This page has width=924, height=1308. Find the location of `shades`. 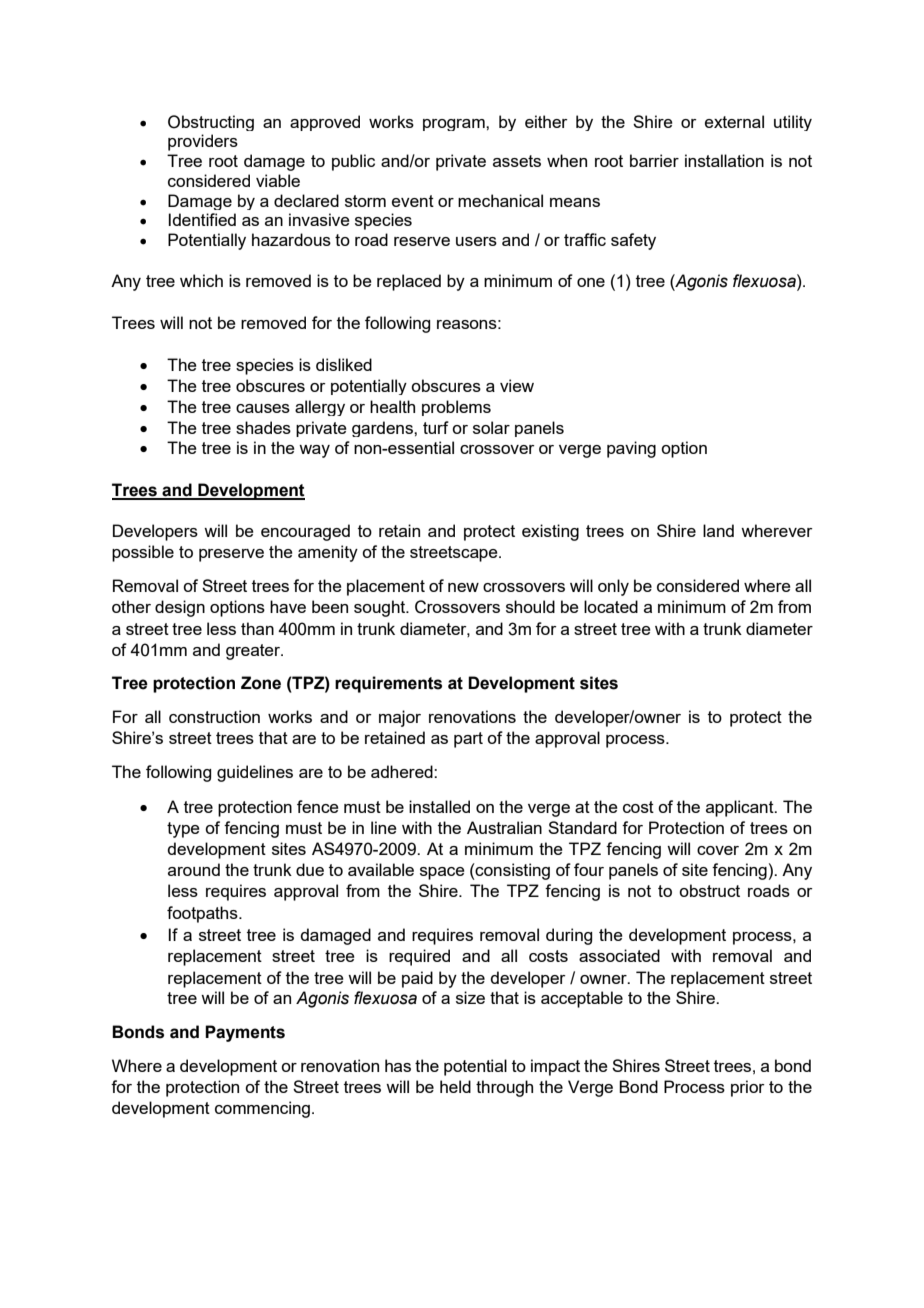

shades is located at coordinates (263, 427).
